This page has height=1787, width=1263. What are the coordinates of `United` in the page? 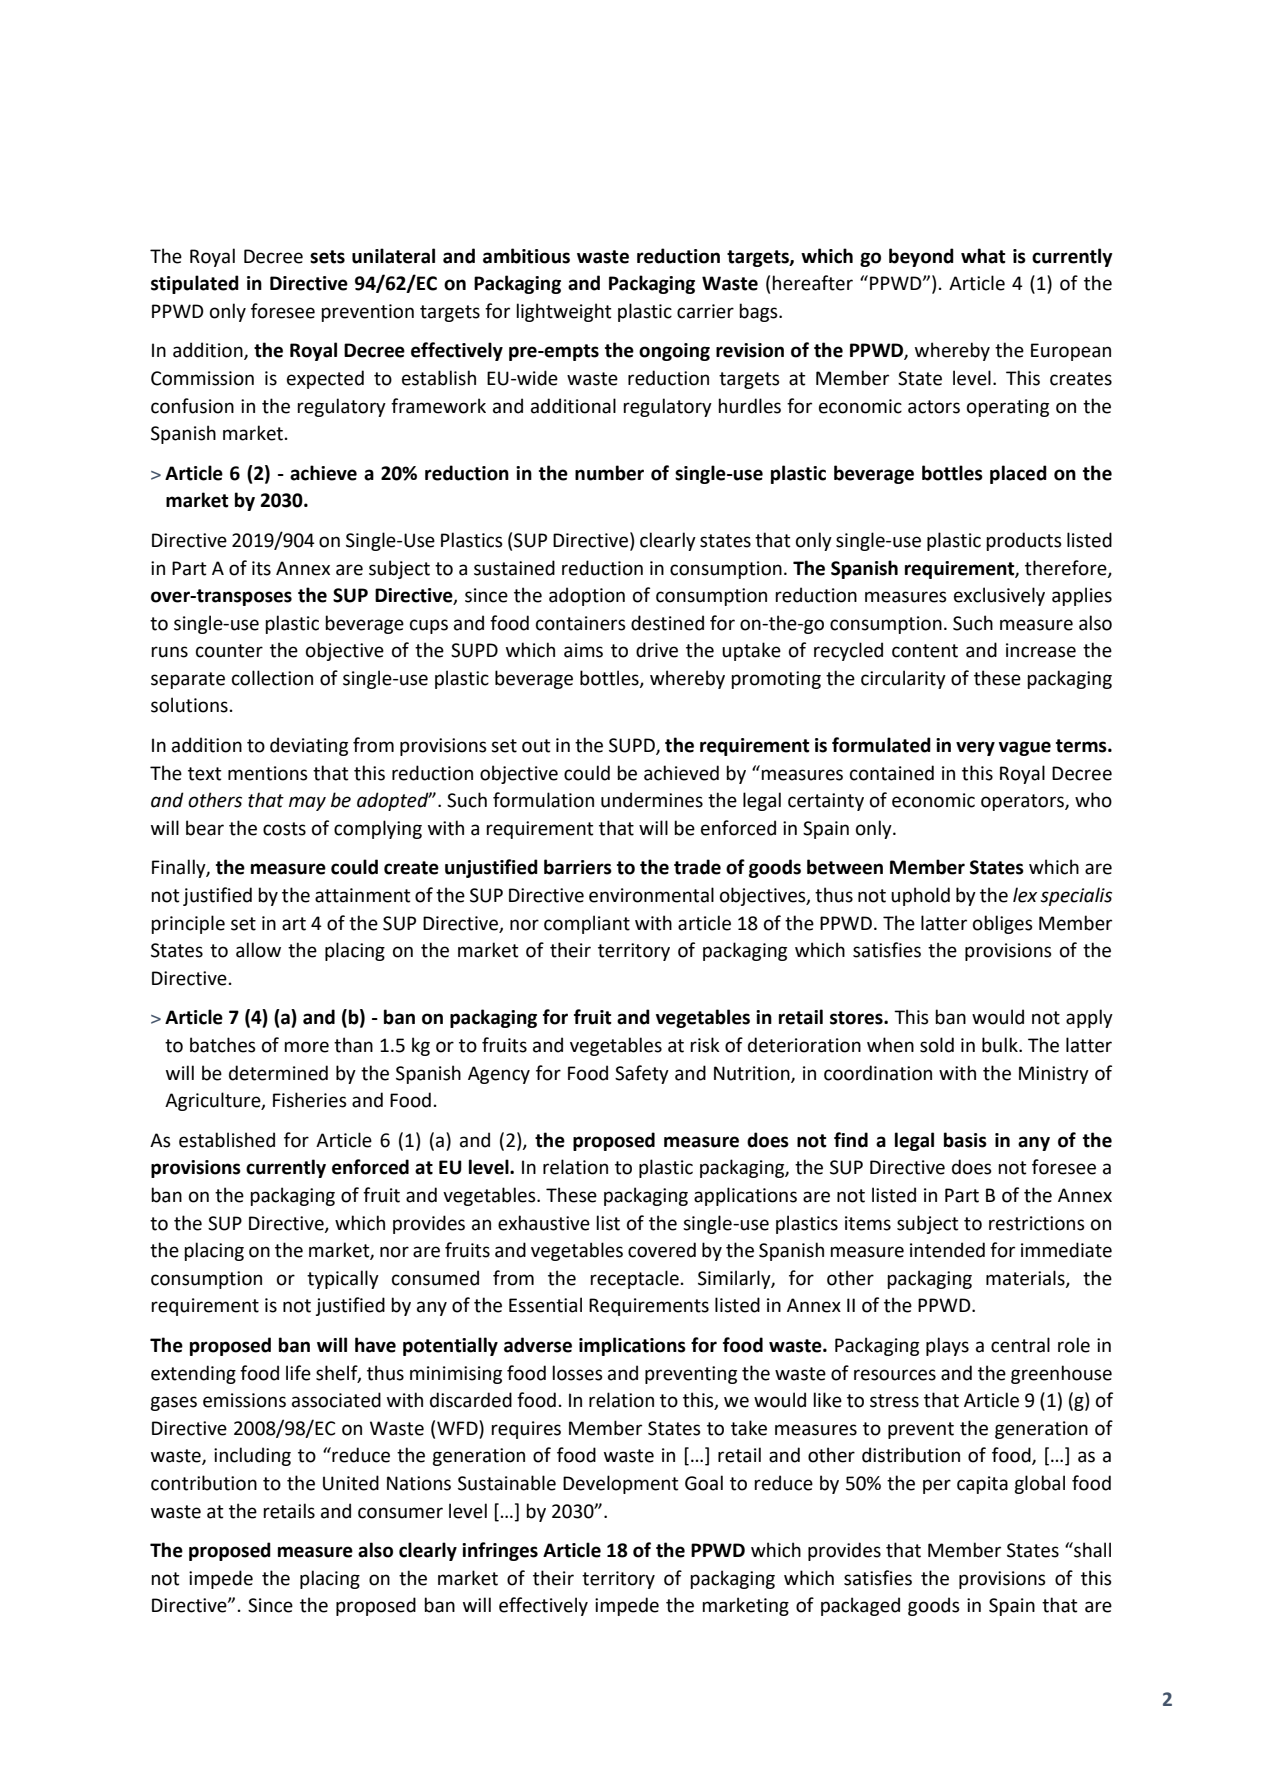 It's located at (351, 1483).
